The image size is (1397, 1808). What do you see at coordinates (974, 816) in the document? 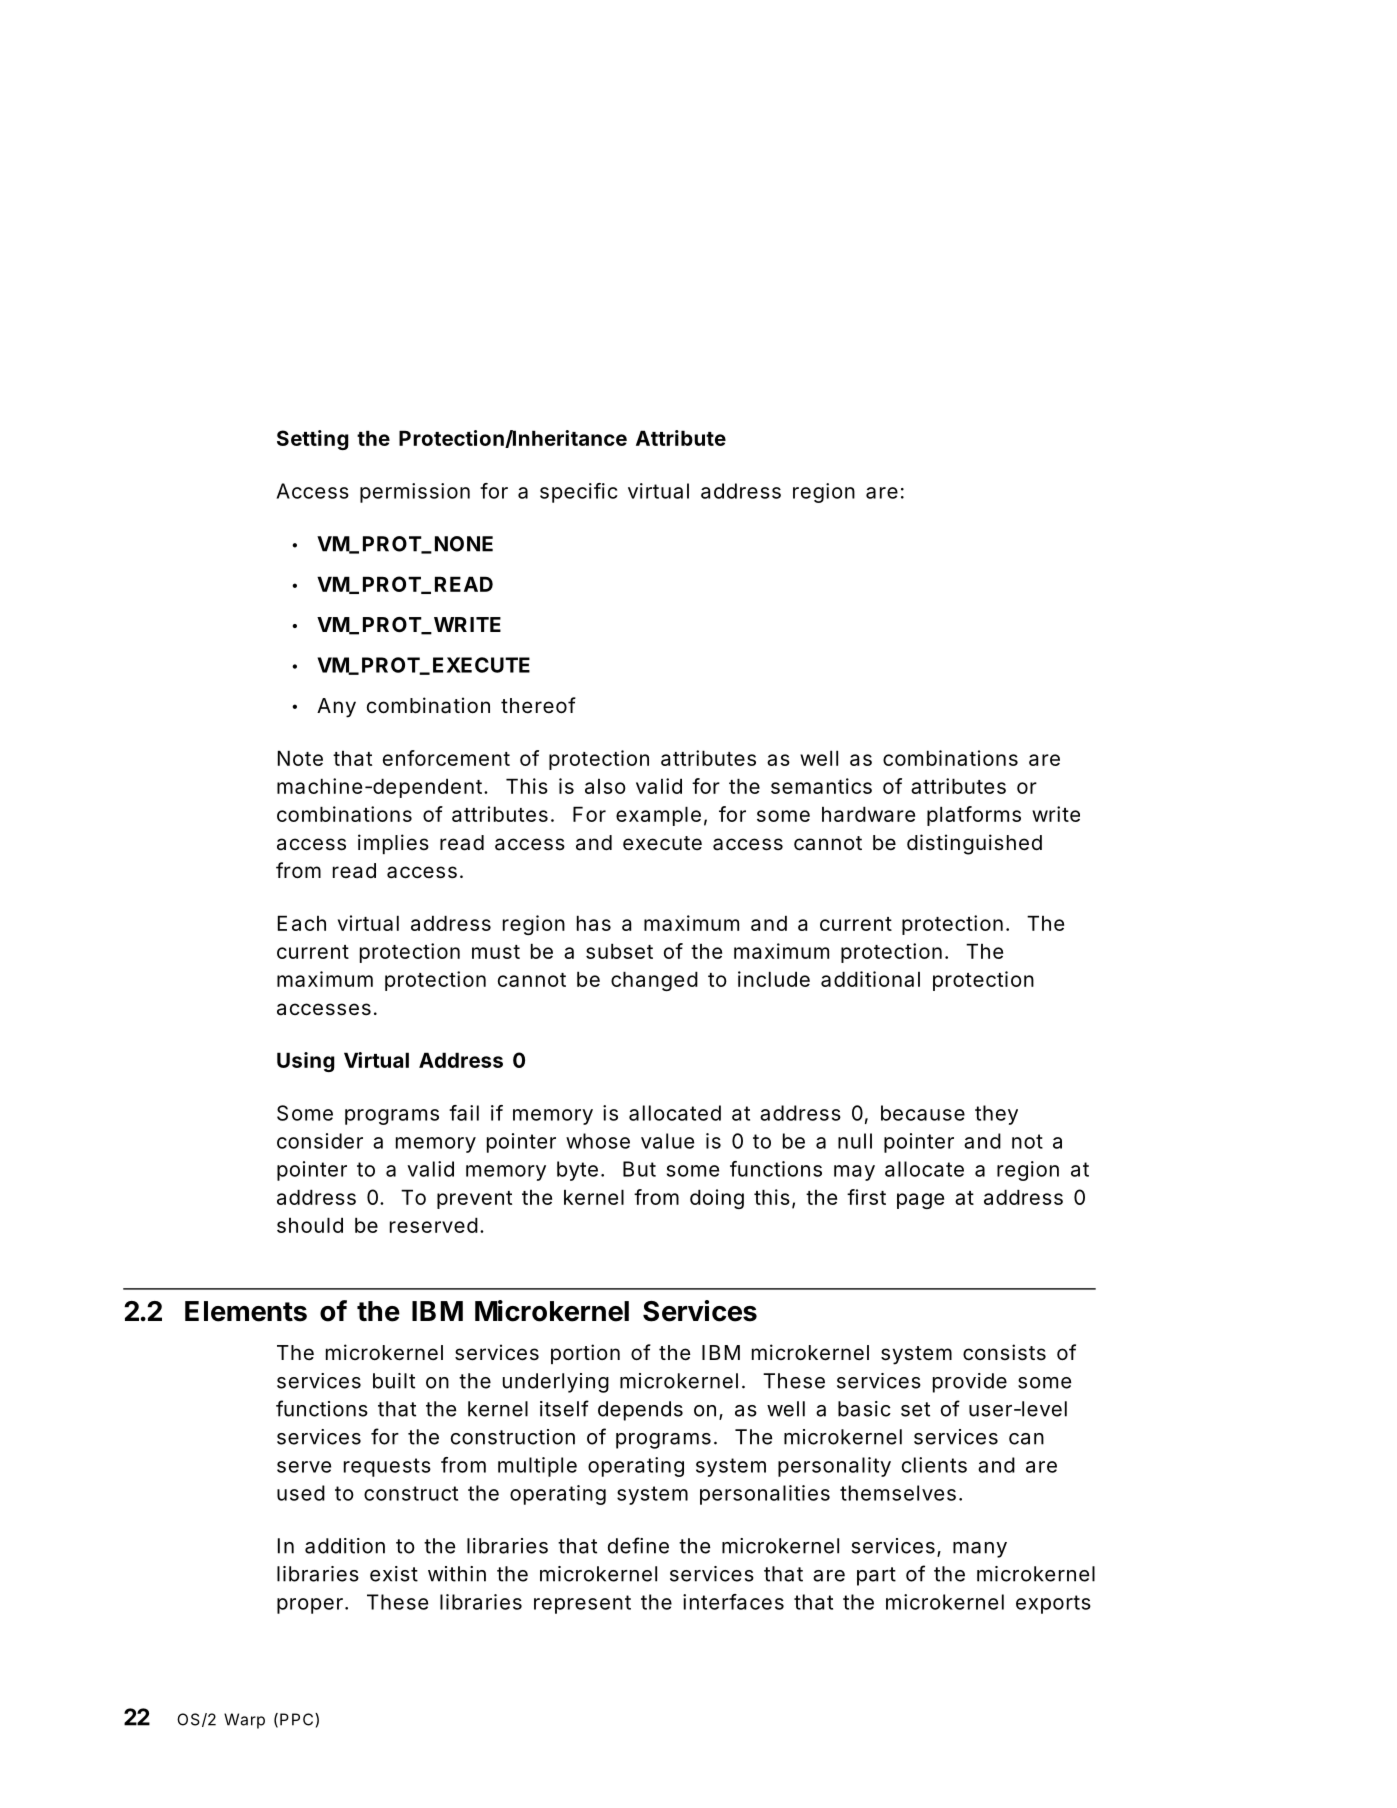
I see `platforms` at bounding box center [974, 816].
